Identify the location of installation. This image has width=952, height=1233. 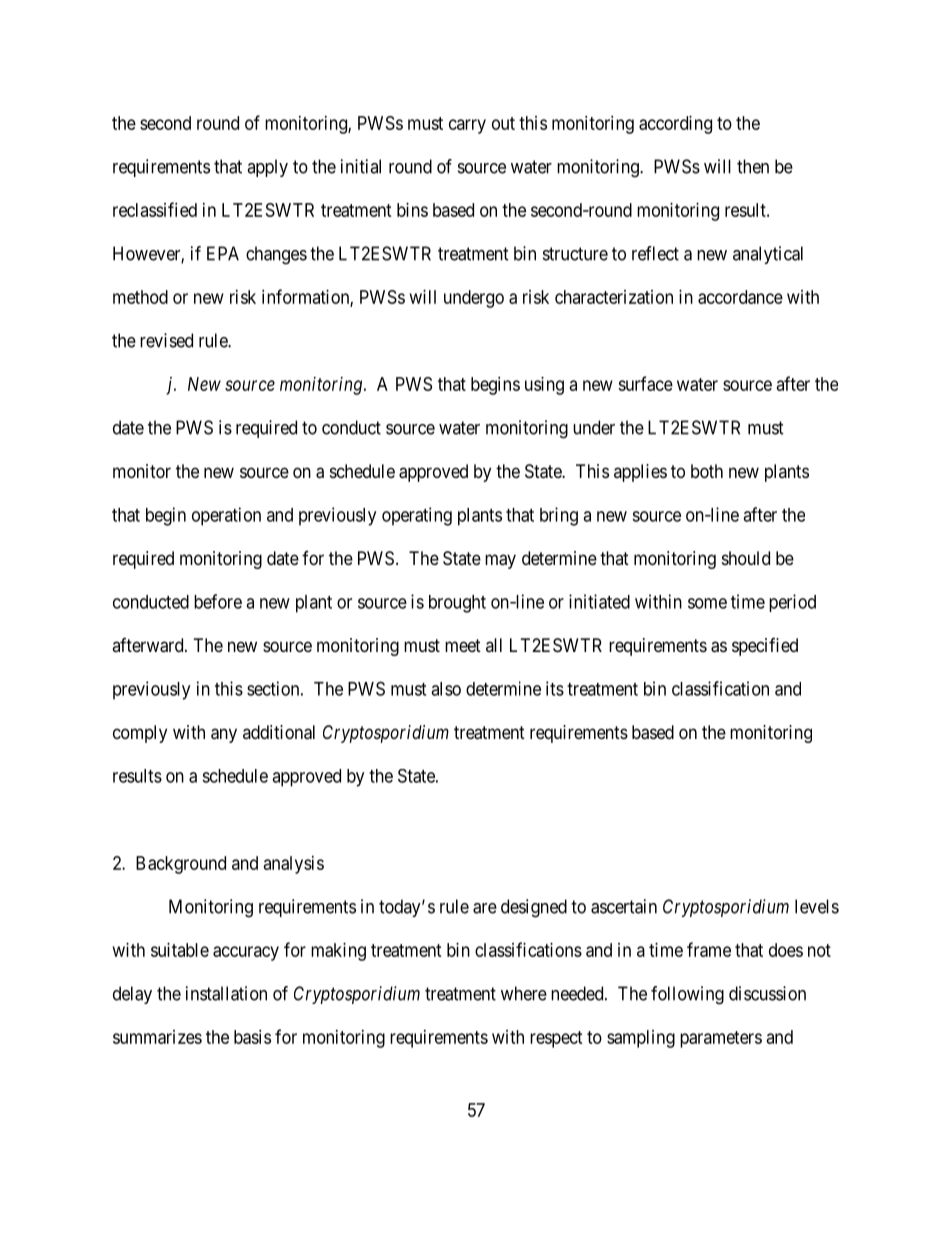
(226, 993).
